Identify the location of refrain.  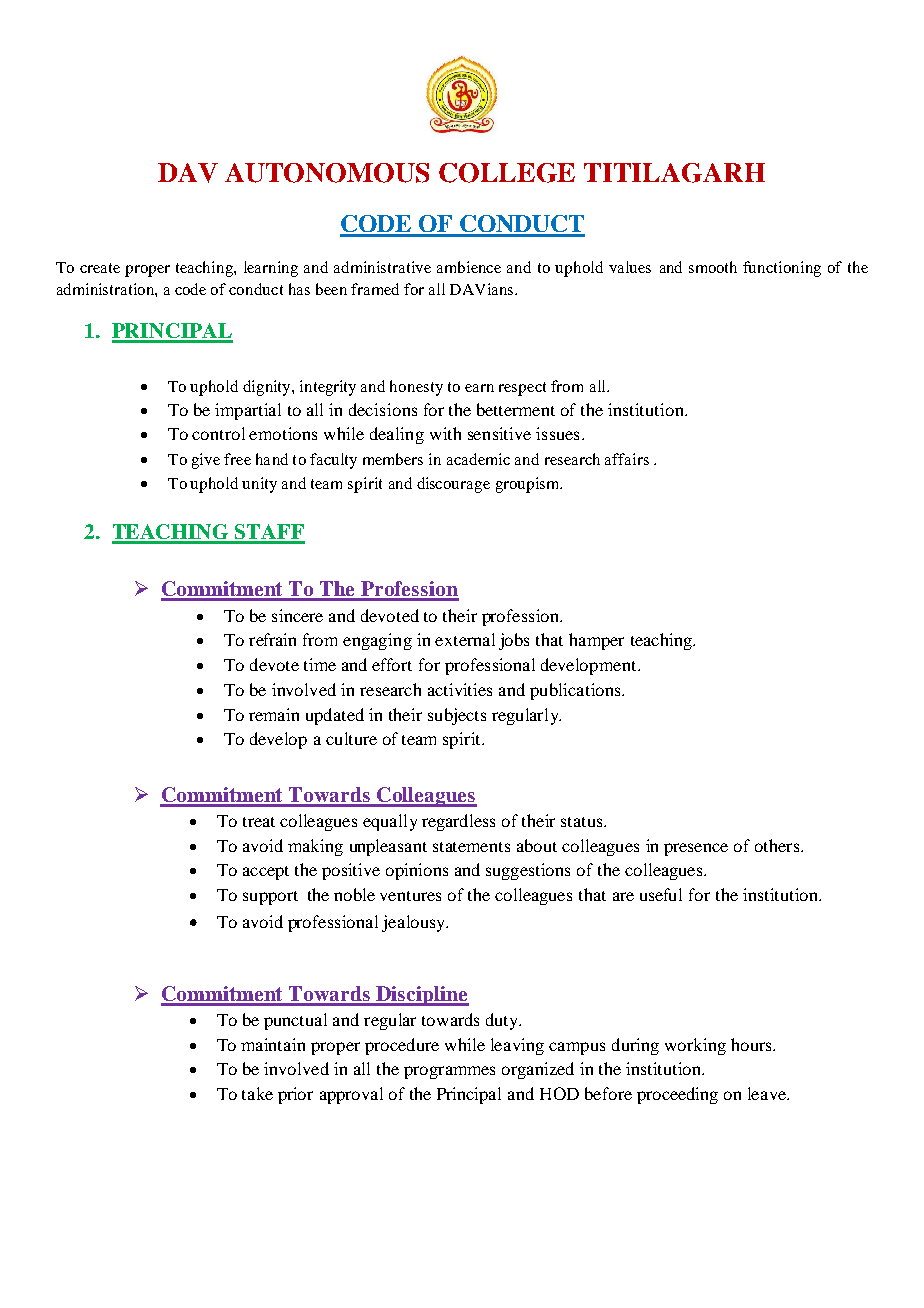
(272, 639).
